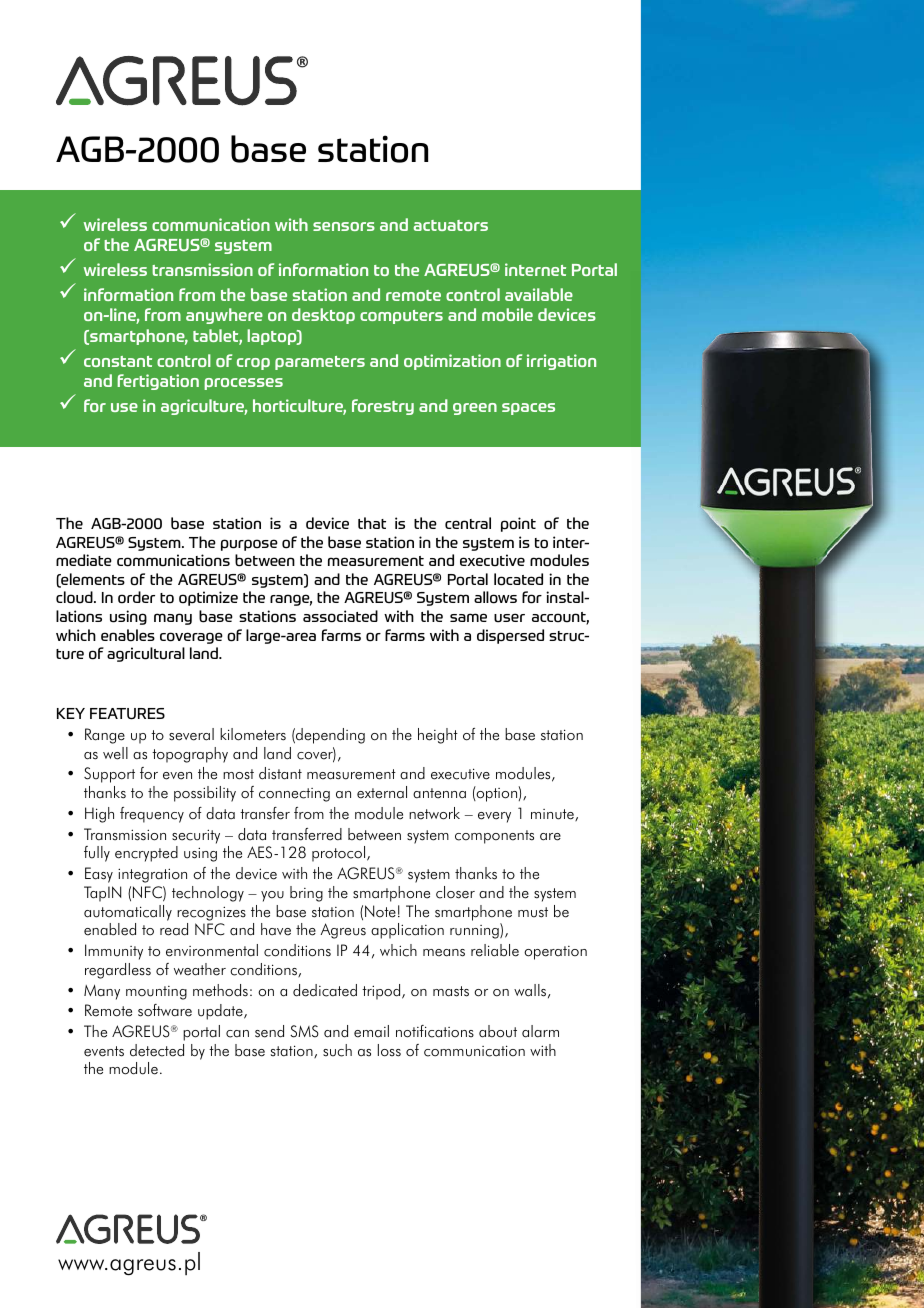  What do you see at coordinates (224, 316) in the page?
I see `anywhere` at bounding box center [224, 316].
